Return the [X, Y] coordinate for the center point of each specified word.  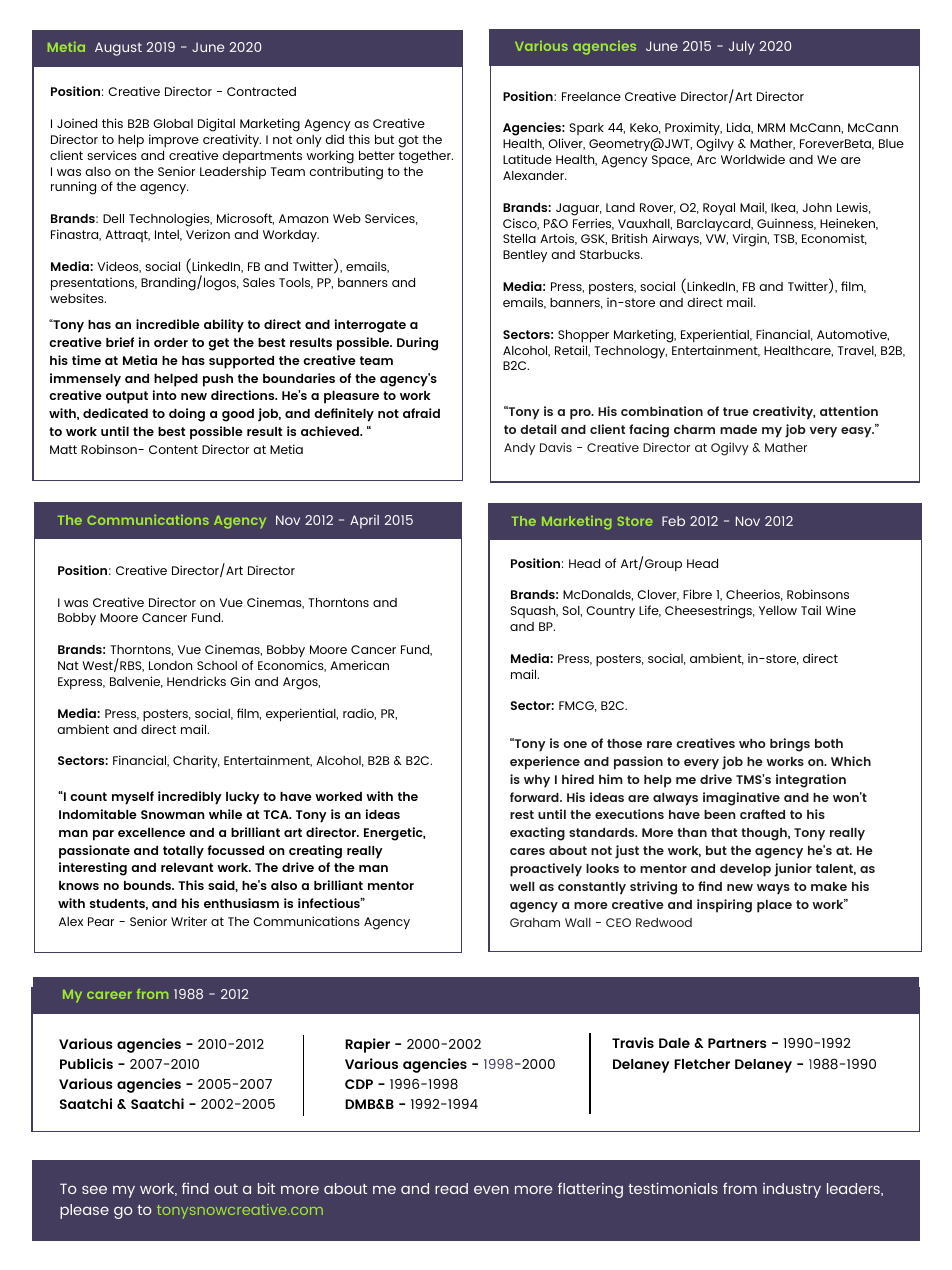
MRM [771, 127]
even [491, 1189]
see [94, 1189]
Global [173, 123]
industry [792, 1190]
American [359, 665]
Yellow [778, 610]
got [408, 141]
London [170, 665]
